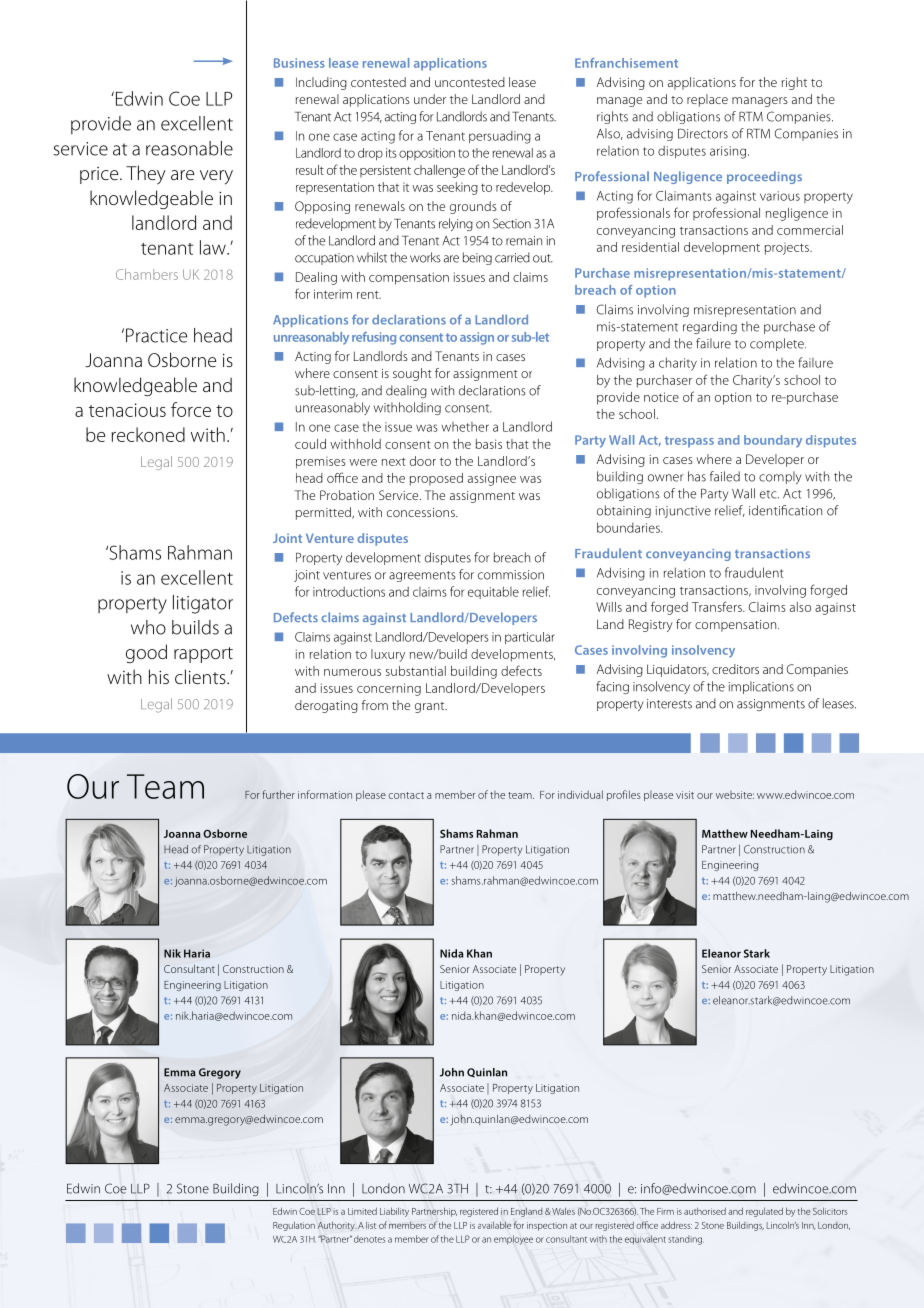 Image resolution: width=924 pixels, height=1308 pixels. I want to click on reasonable, so click(189, 148).
